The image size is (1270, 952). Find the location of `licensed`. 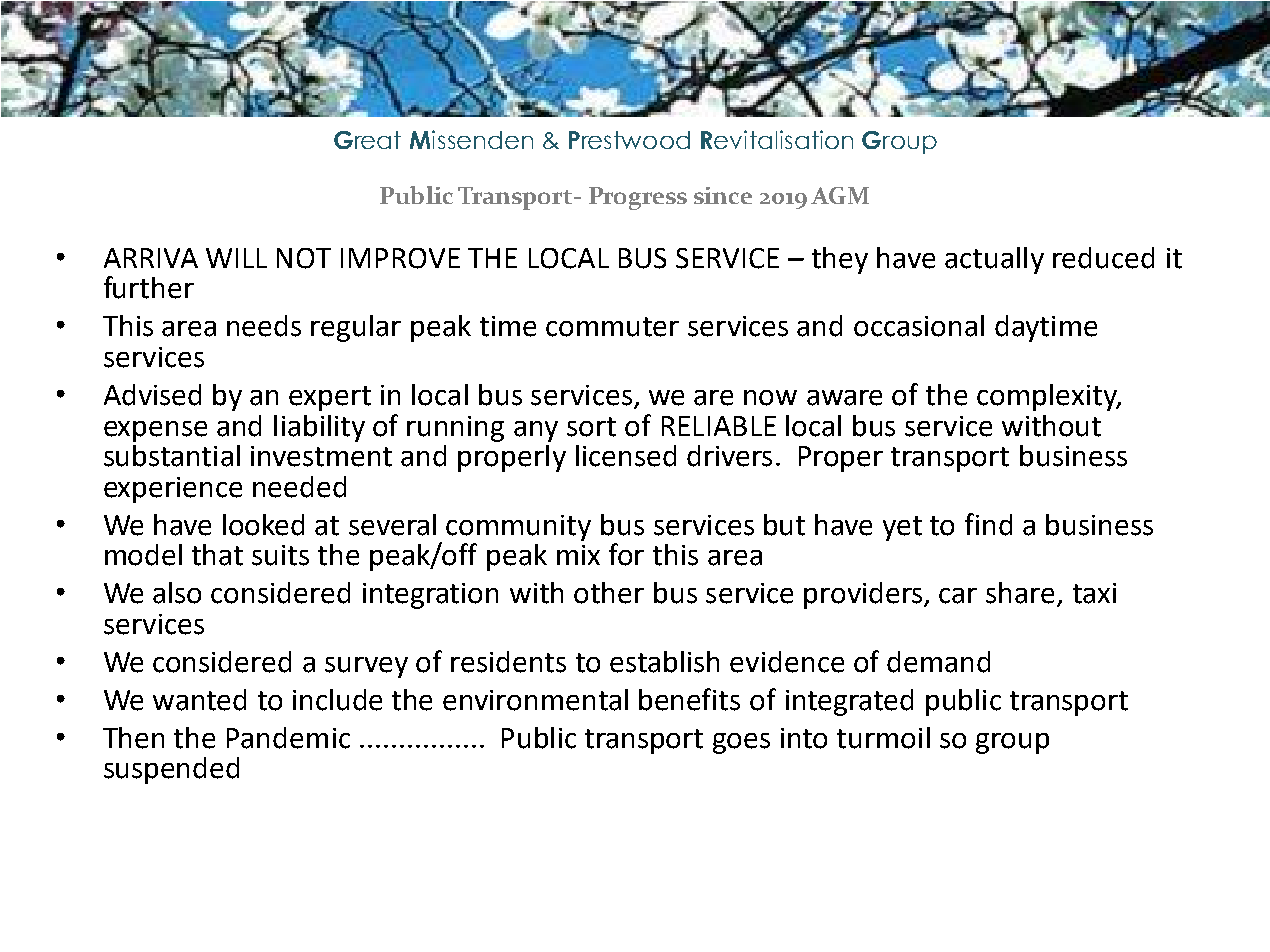

licensed is located at coordinates (626, 456).
